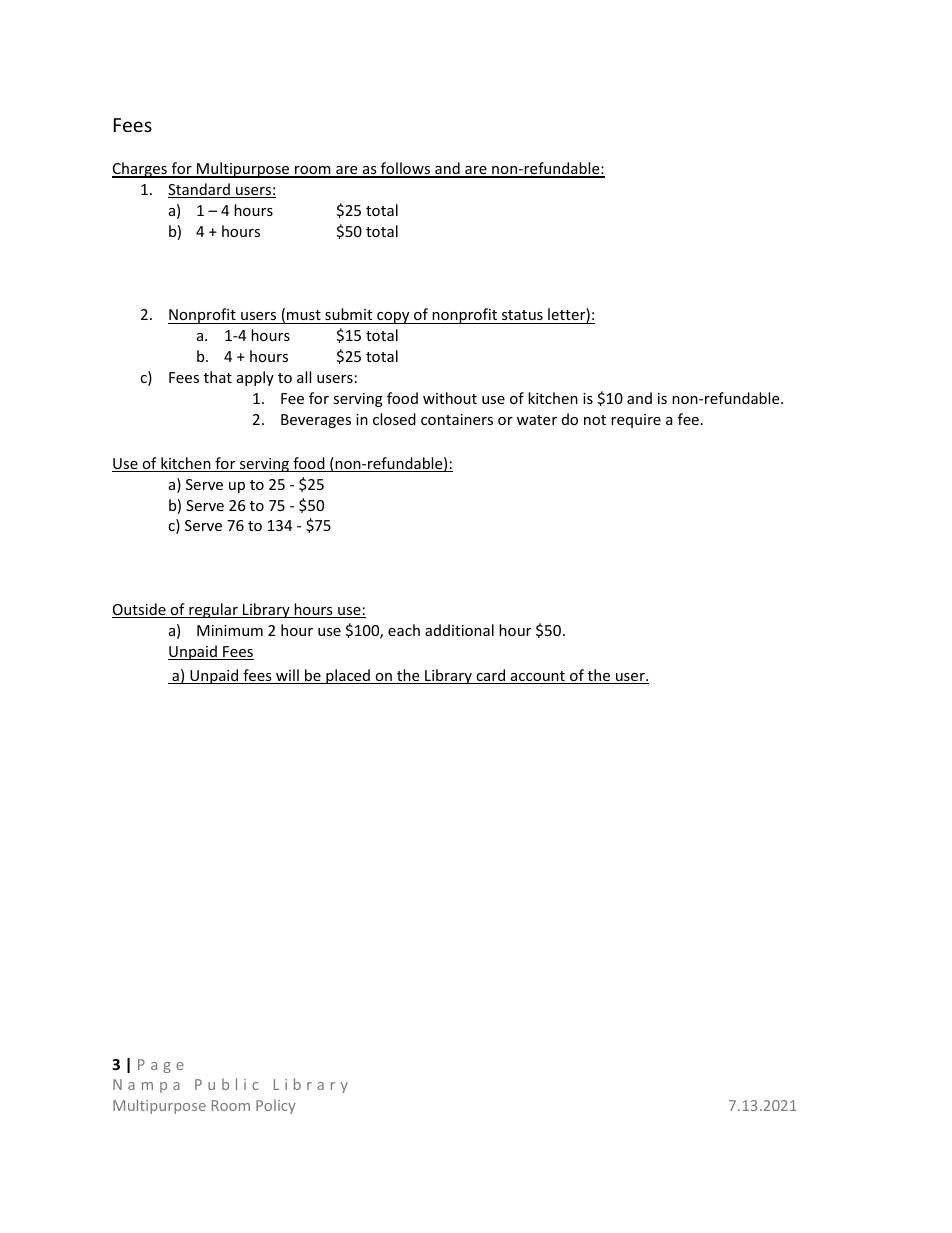 Image resolution: width=952 pixels, height=1233 pixels. Describe the element at coordinates (459, 630) in the screenshot. I see `additional` at that location.
